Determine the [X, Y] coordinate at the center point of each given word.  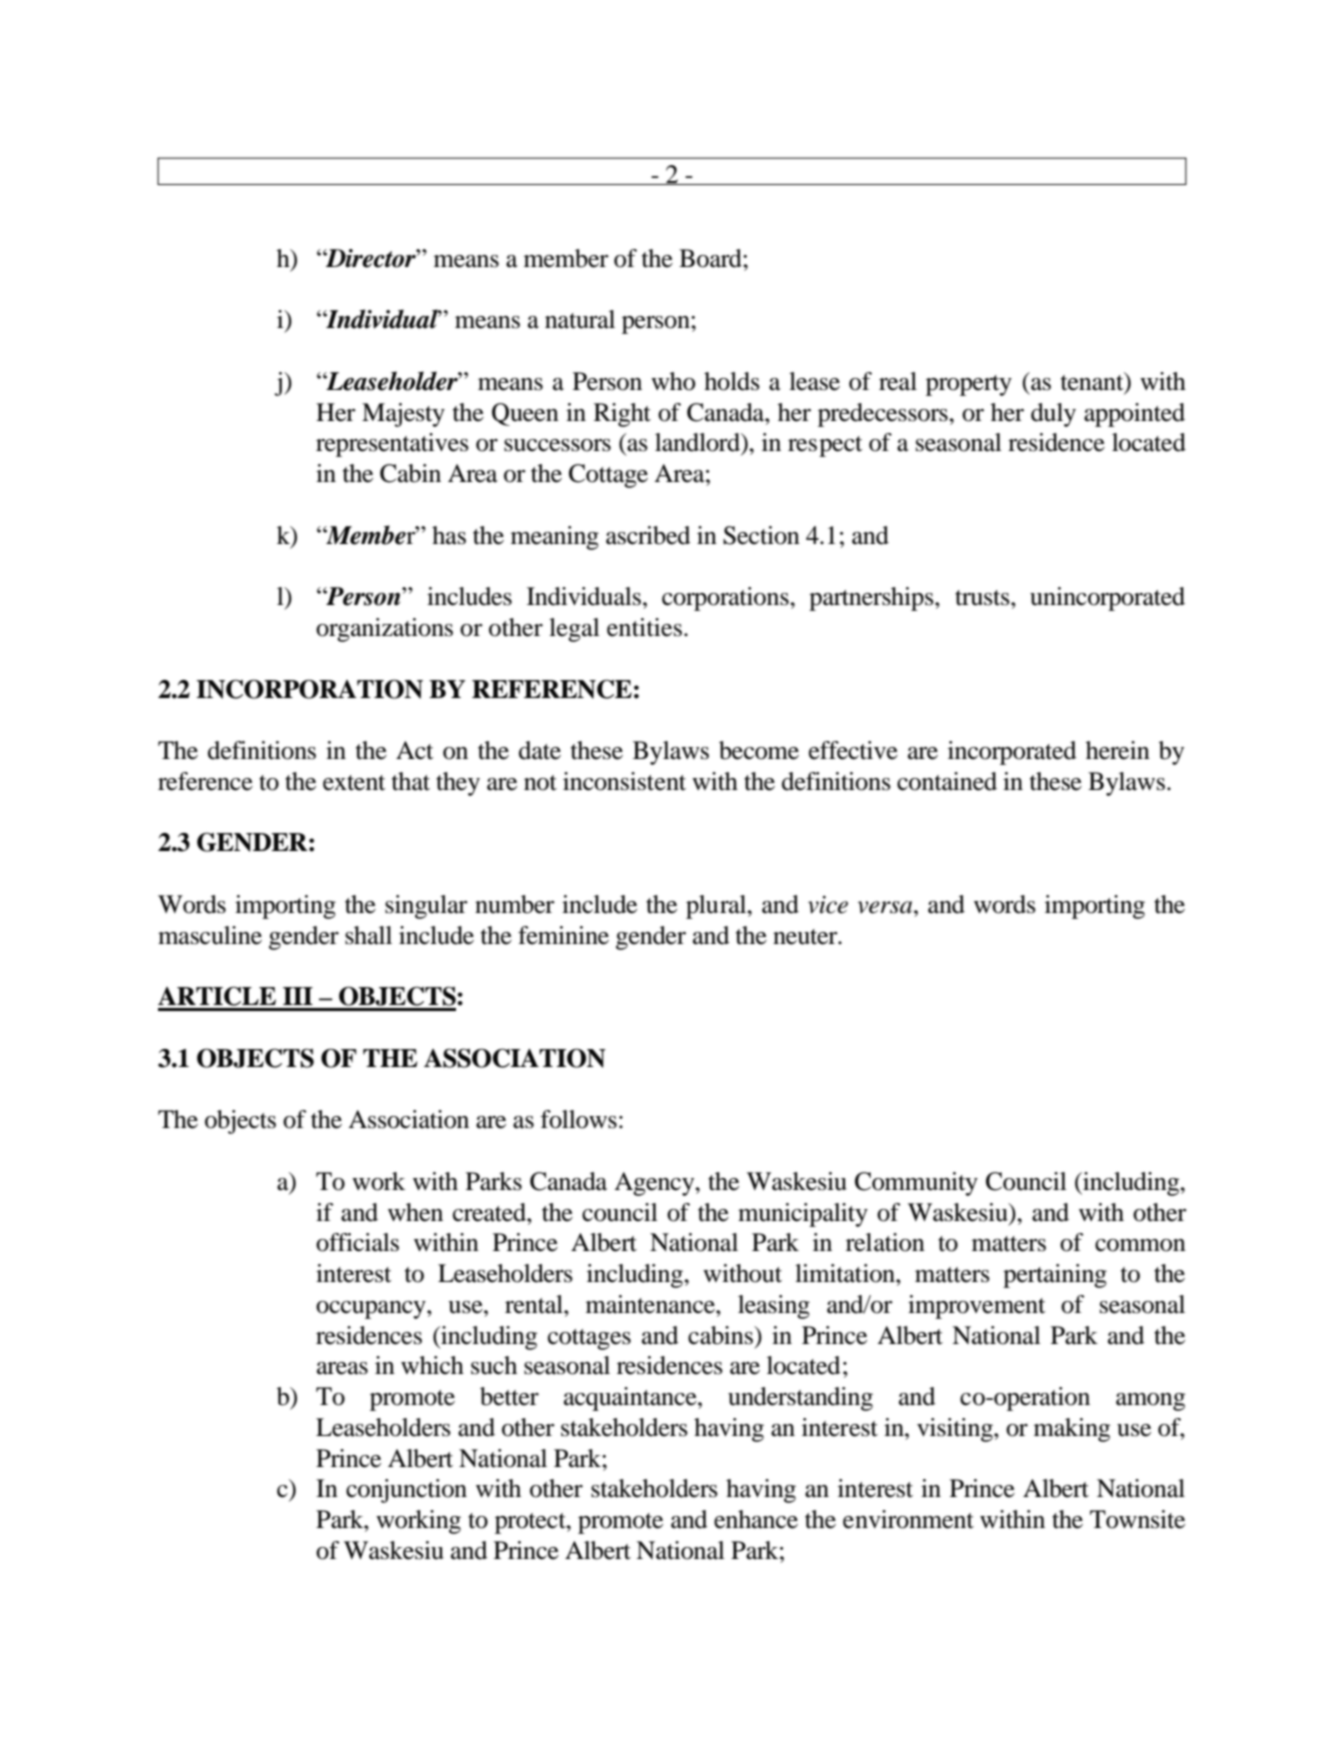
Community [916, 1184]
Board [711, 258]
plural [717, 907]
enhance [756, 1519]
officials [357, 1242]
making [1072, 1430]
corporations [726, 599]
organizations [384, 630]
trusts [983, 598]
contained [947, 781]
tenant [1093, 382]
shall [368, 935]
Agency [655, 1184]
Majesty [403, 415]
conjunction [406, 1491]
